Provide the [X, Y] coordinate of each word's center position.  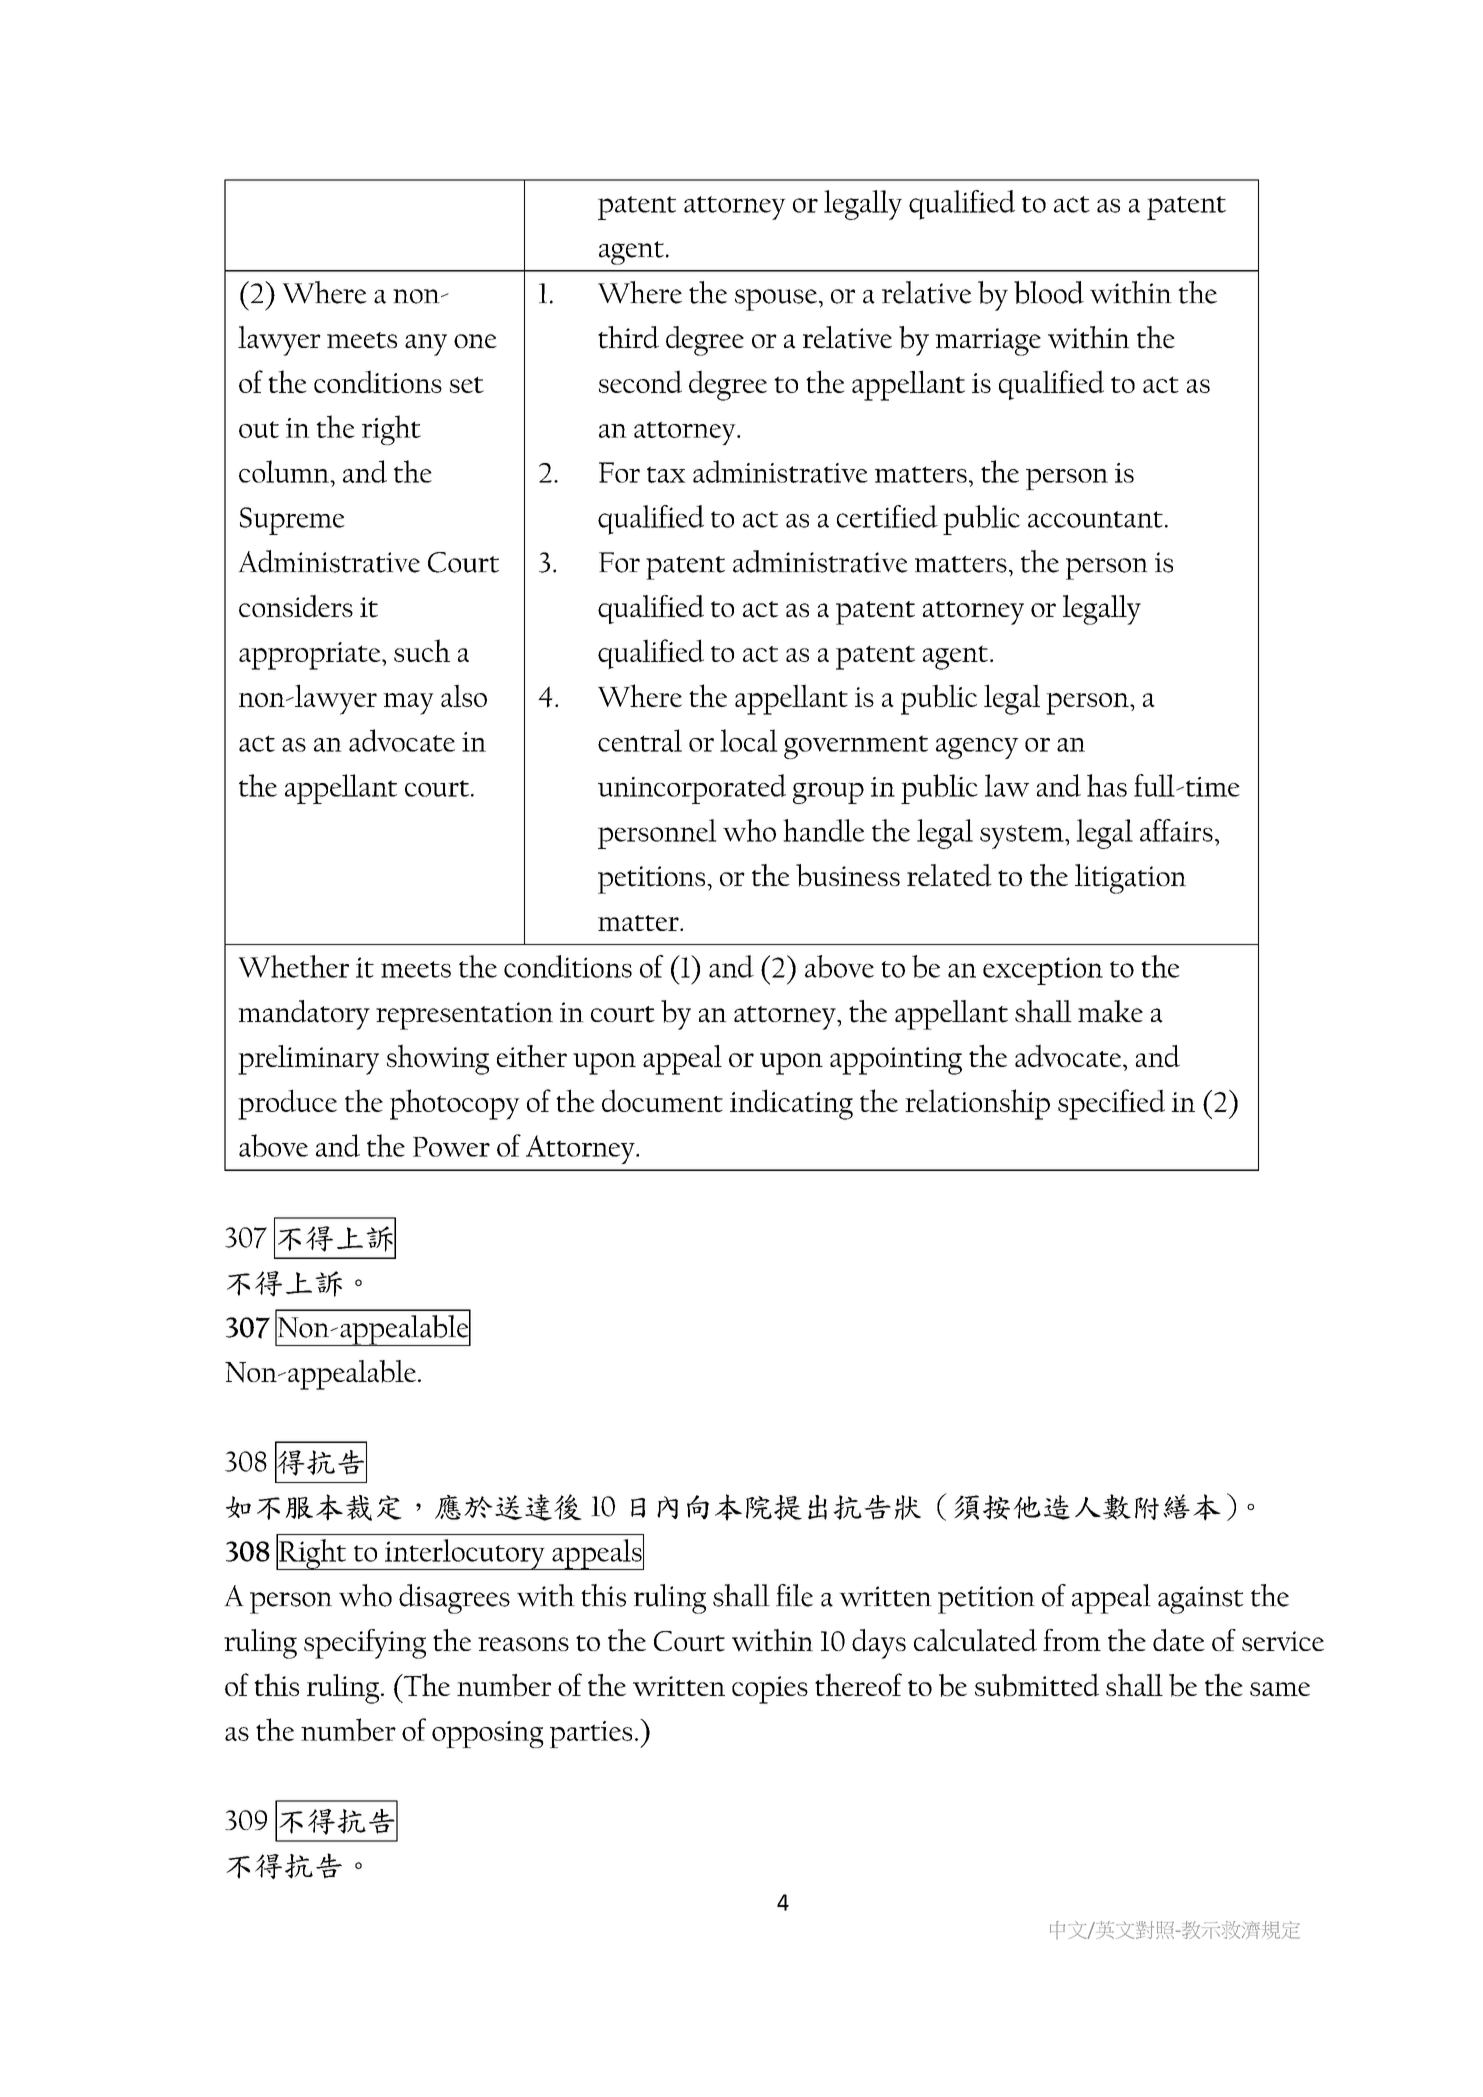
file [794, 1595]
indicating [791, 1104]
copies [770, 1690]
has [1107, 785]
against [1201, 1600]
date [1179, 1640]
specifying [365, 1644]
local [749, 740]
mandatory [304, 1015]
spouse [776, 300]
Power [451, 1147]
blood [1049, 292]
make [1110, 1011]
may [408, 704]
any [426, 345]
